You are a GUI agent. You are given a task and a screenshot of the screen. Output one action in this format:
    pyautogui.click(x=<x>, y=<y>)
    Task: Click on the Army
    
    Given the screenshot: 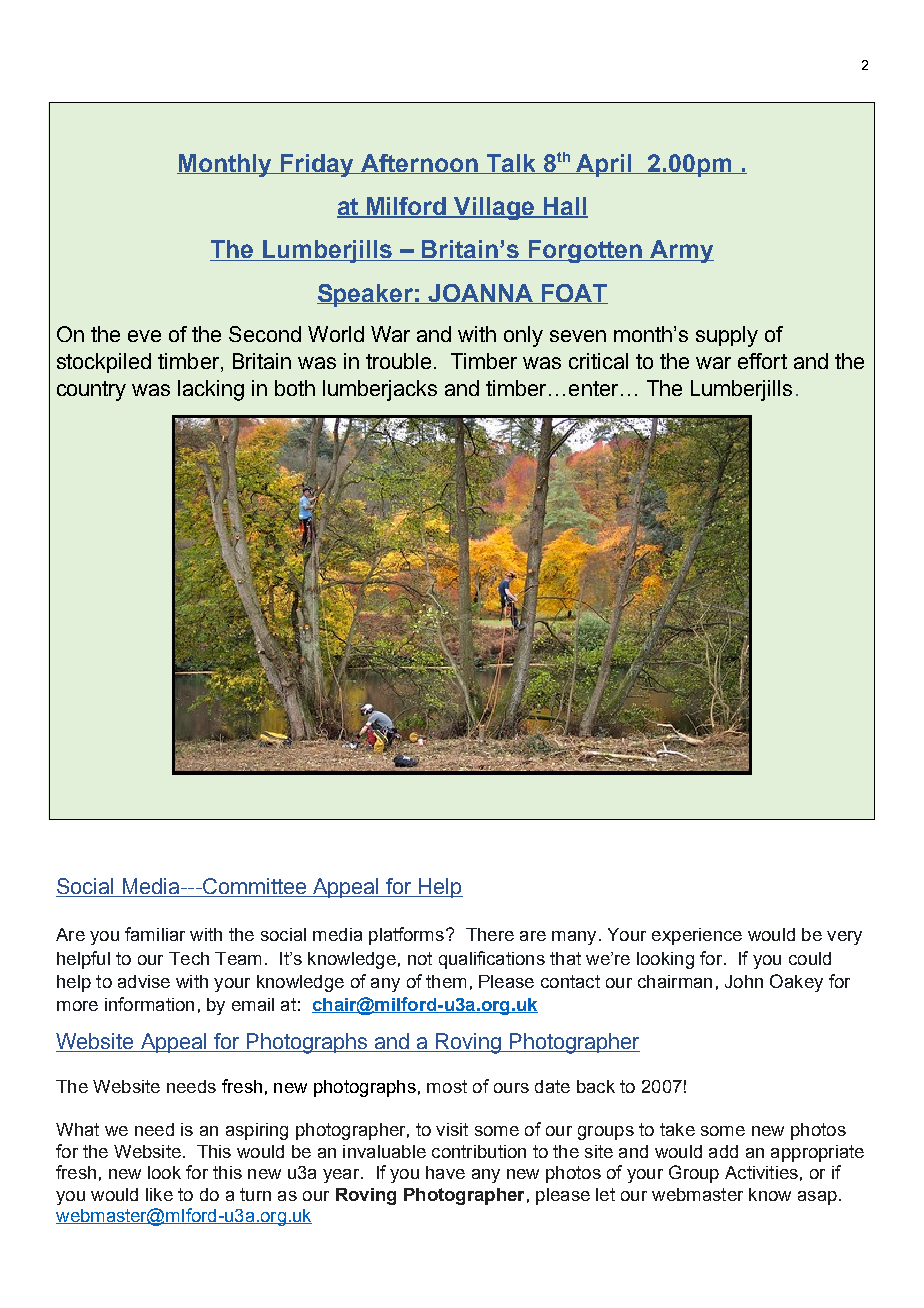 What is the action you would take?
    pyautogui.click(x=681, y=251)
